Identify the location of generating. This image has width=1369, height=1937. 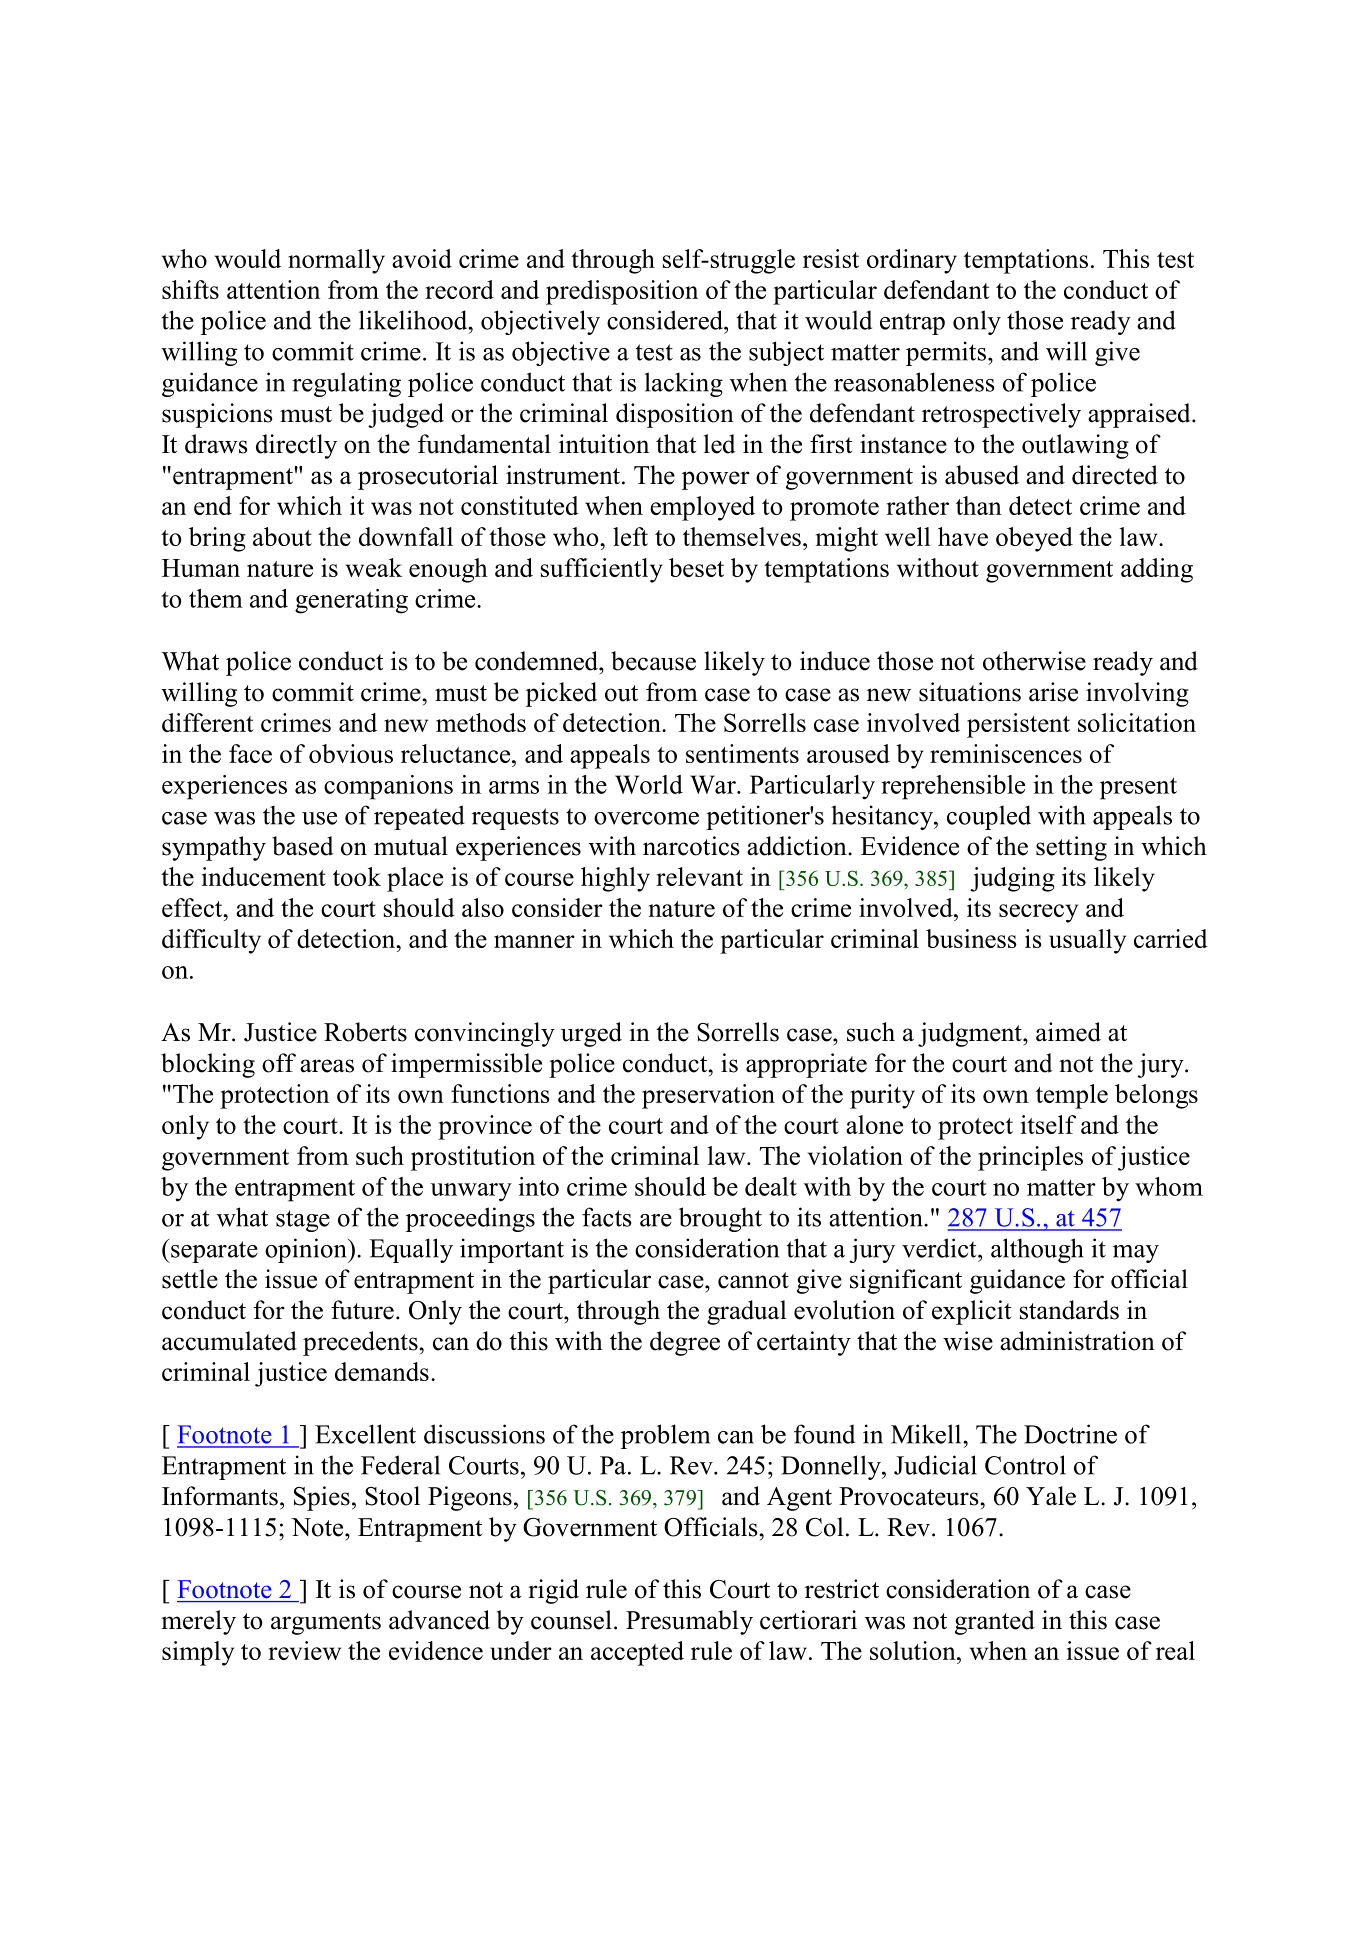
(351, 601).
